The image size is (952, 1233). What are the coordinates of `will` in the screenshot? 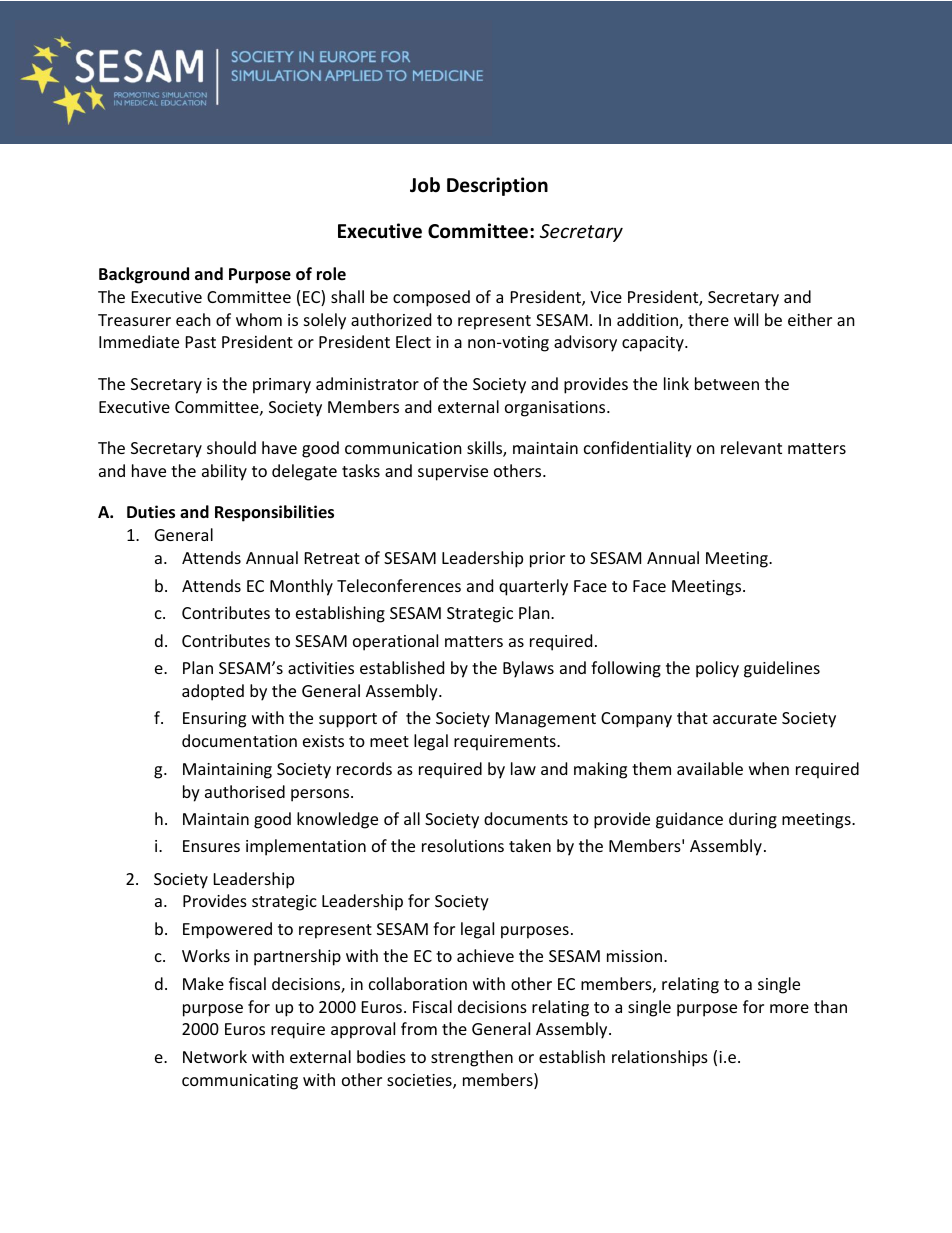 It's located at (746, 319).
